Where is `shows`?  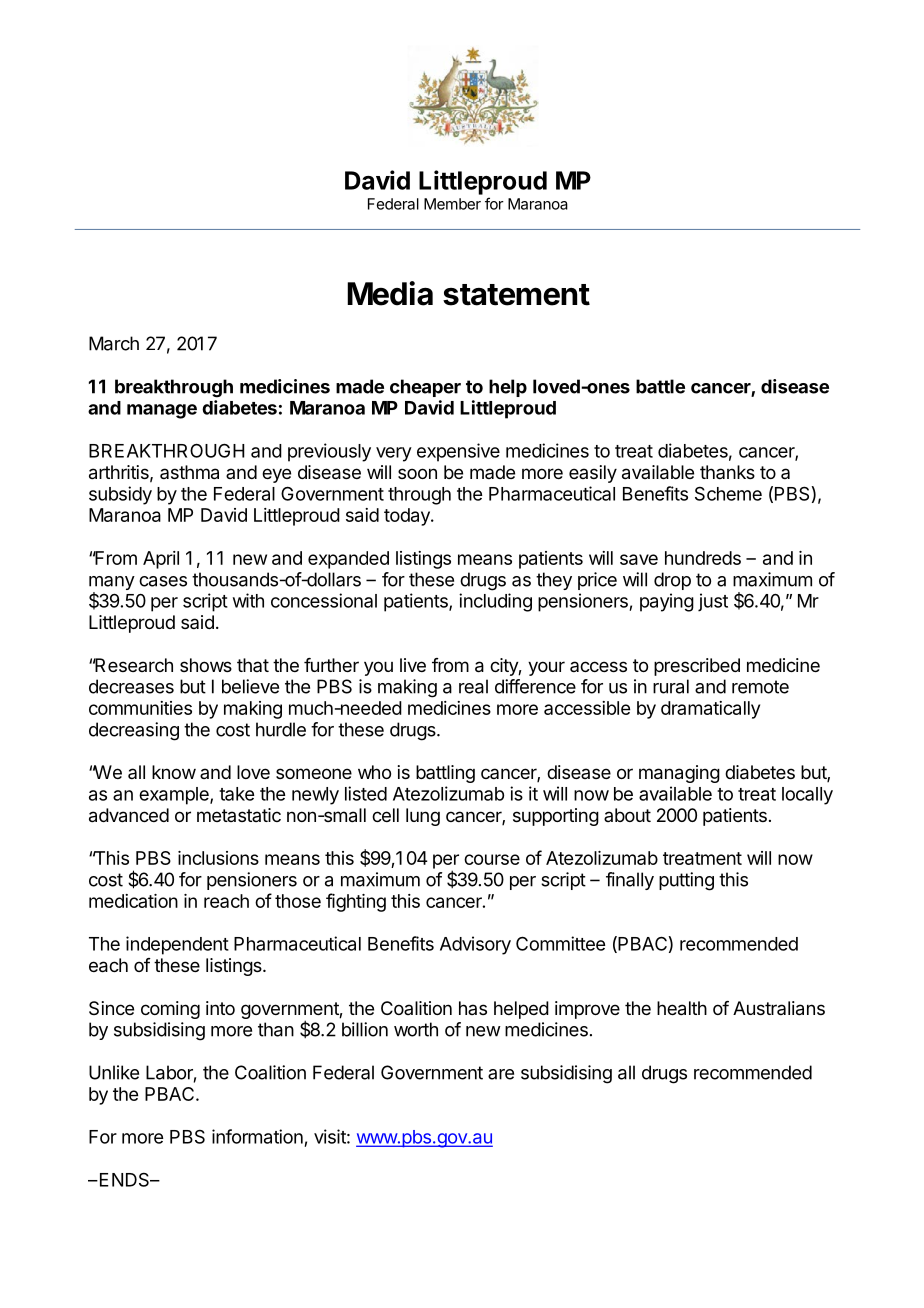
shows is located at coordinates (206, 665).
